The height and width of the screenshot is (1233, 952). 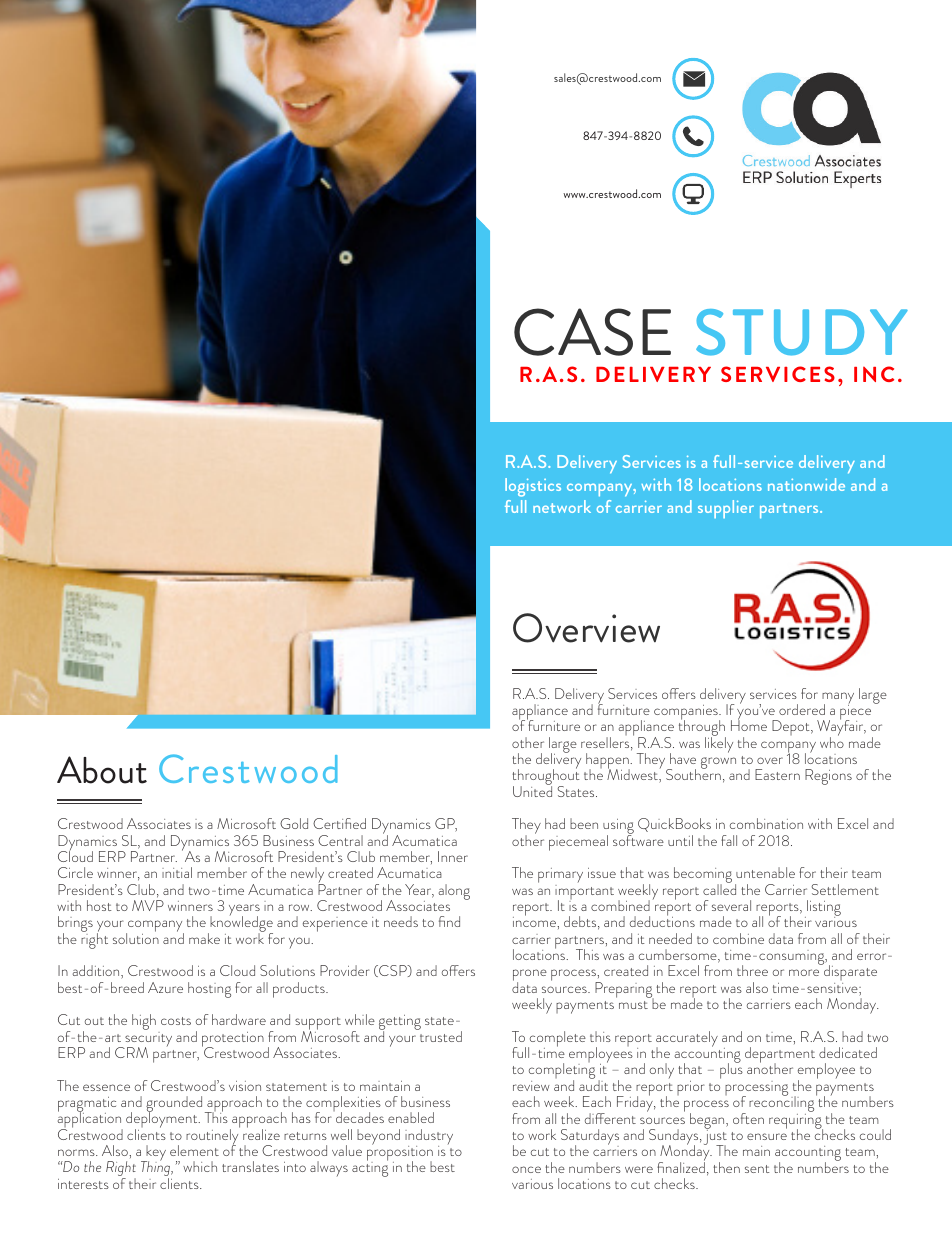 What do you see at coordinates (102, 770) in the screenshot?
I see `About` at bounding box center [102, 770].
